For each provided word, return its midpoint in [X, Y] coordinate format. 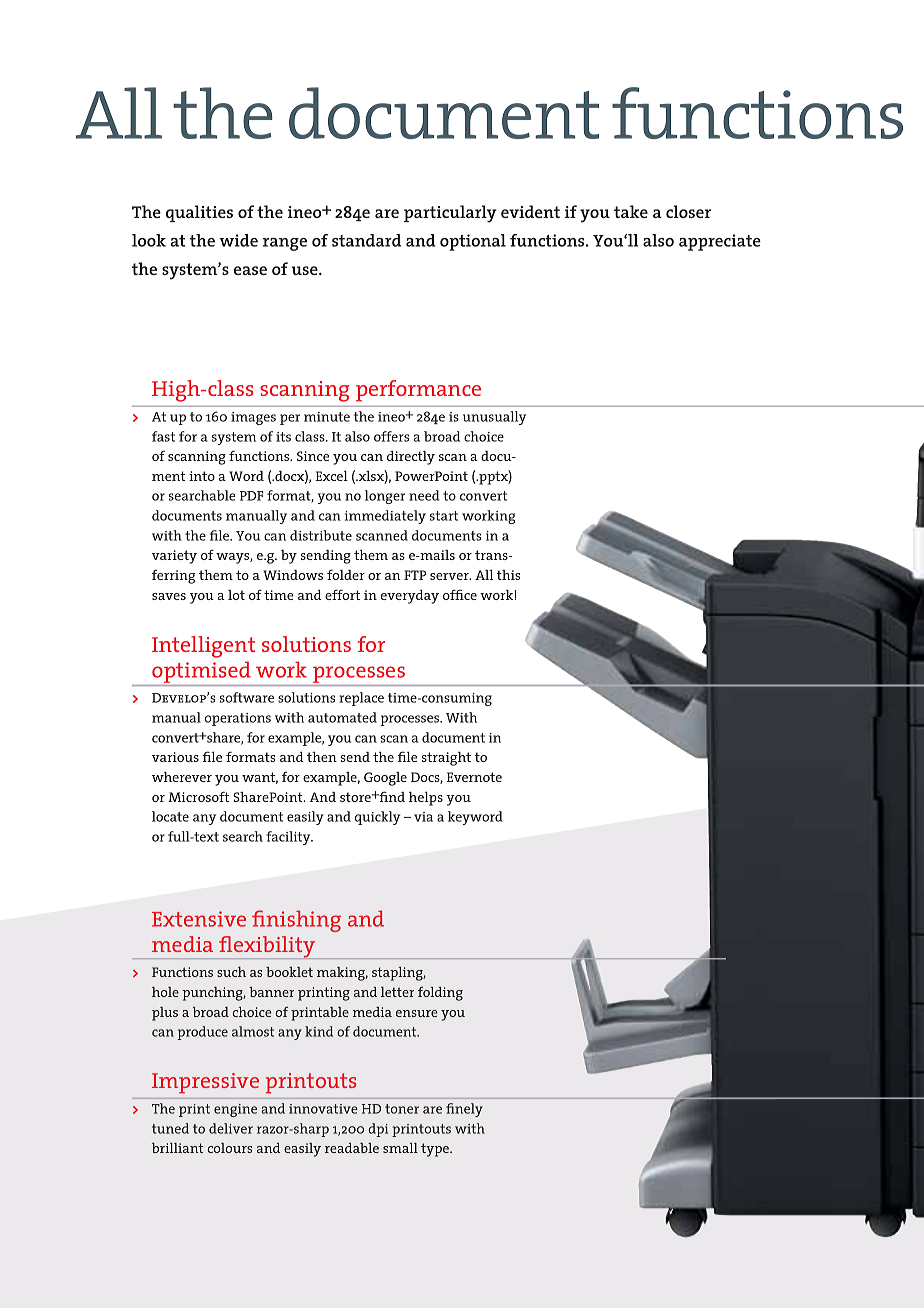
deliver [231, 1128]
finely [464, 1110]
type [436, 1150]
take [631, 211]
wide [238, 240]
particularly [450, 214]
